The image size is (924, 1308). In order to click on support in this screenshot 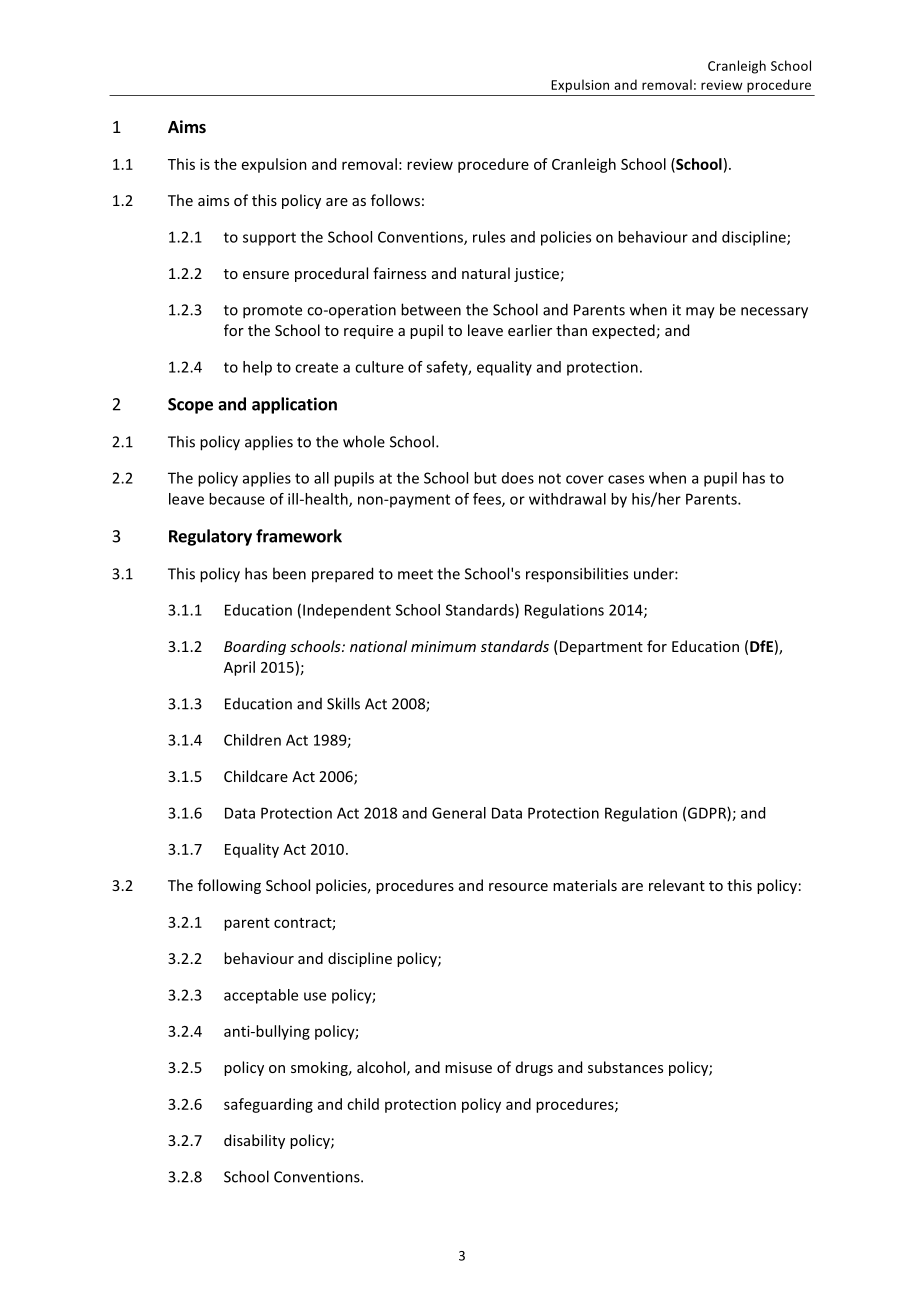, I will do `click(269, 239)`.
